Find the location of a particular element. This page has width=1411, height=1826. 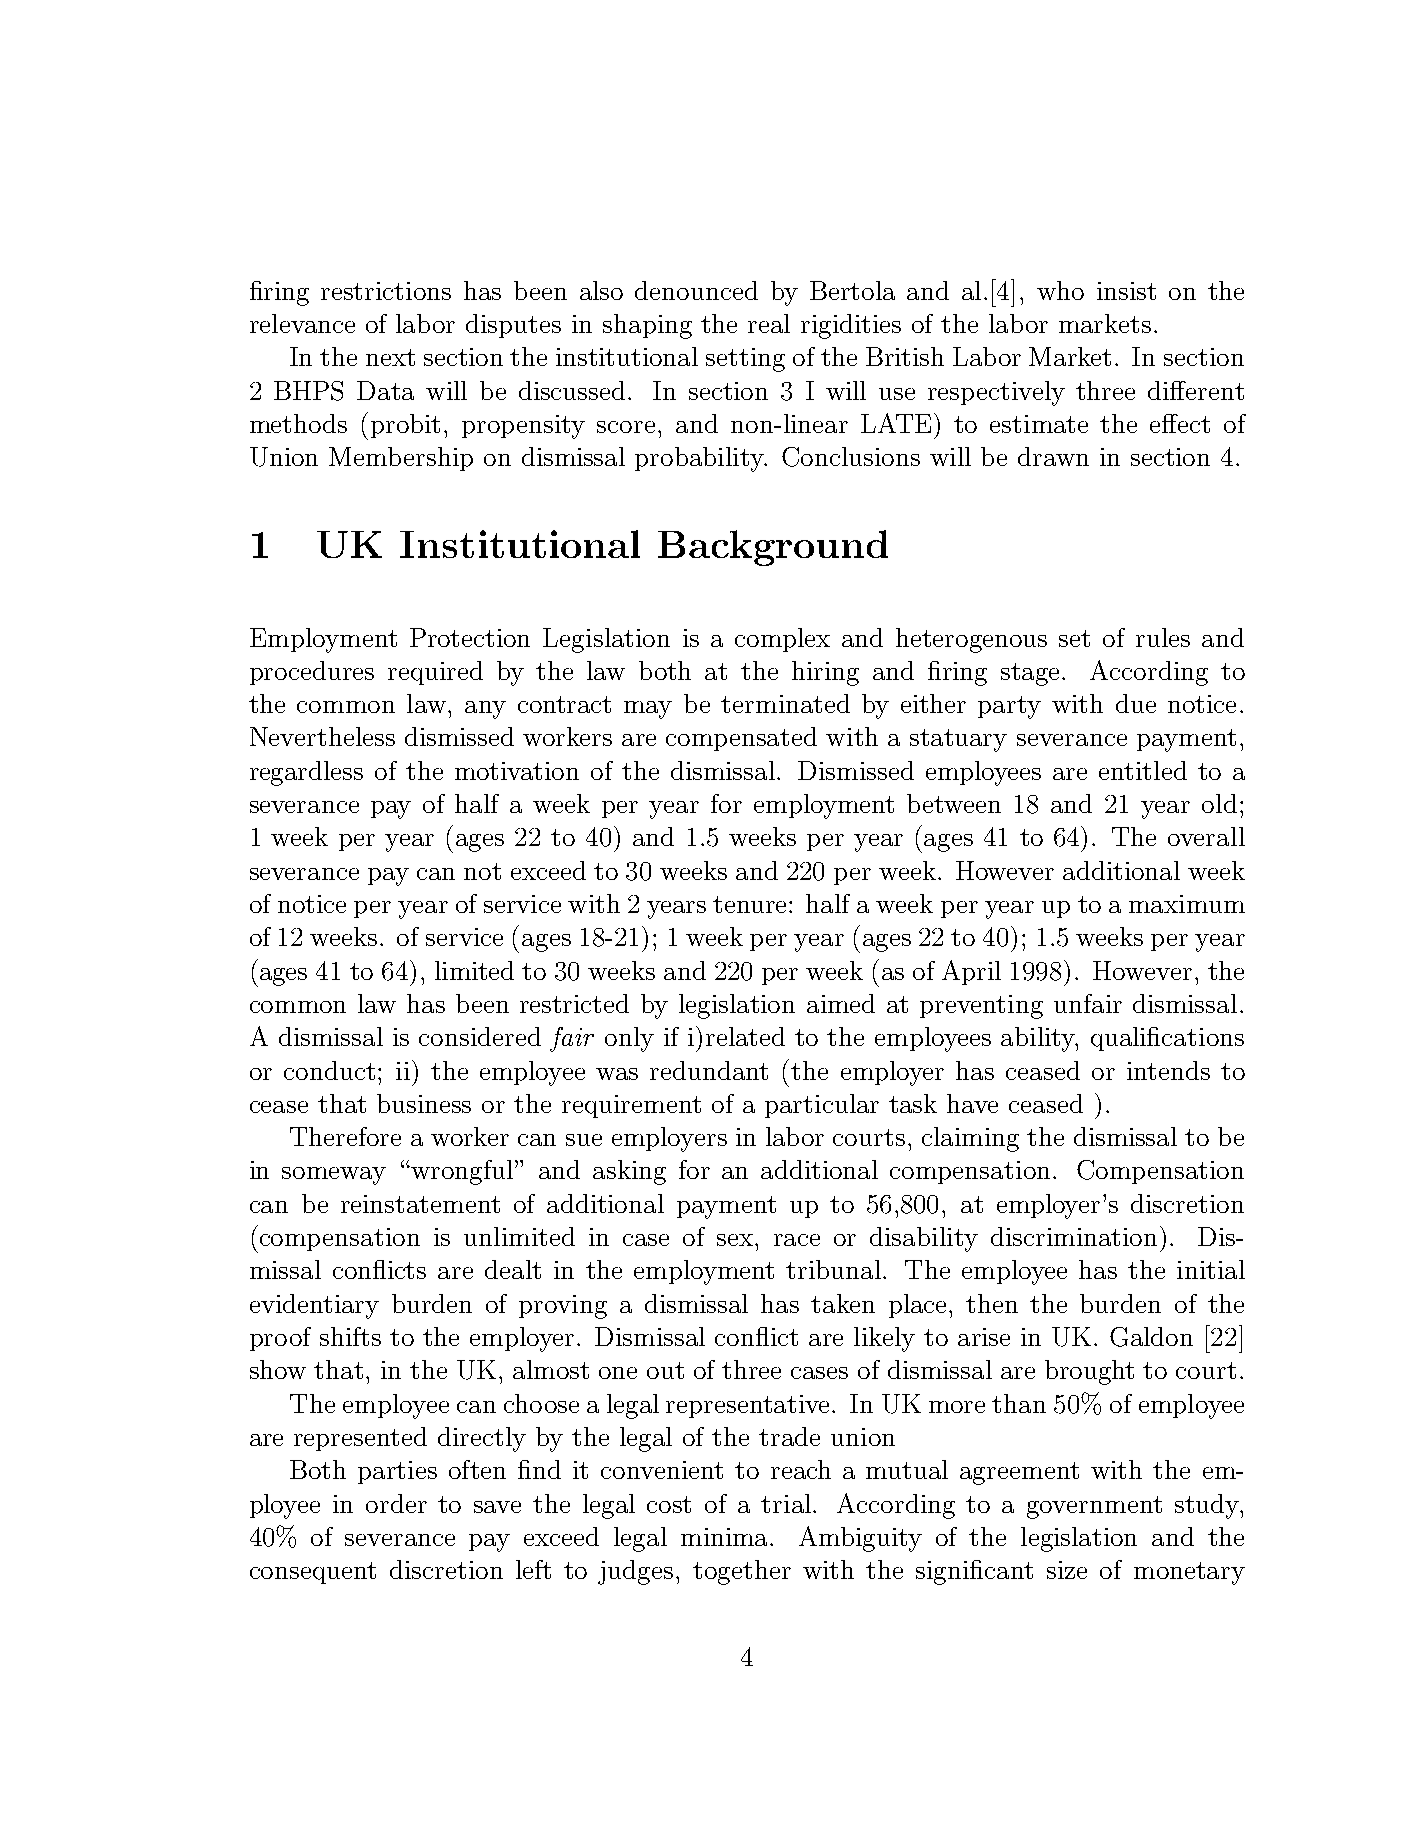

insist is located at coordinates (1126, 291).
